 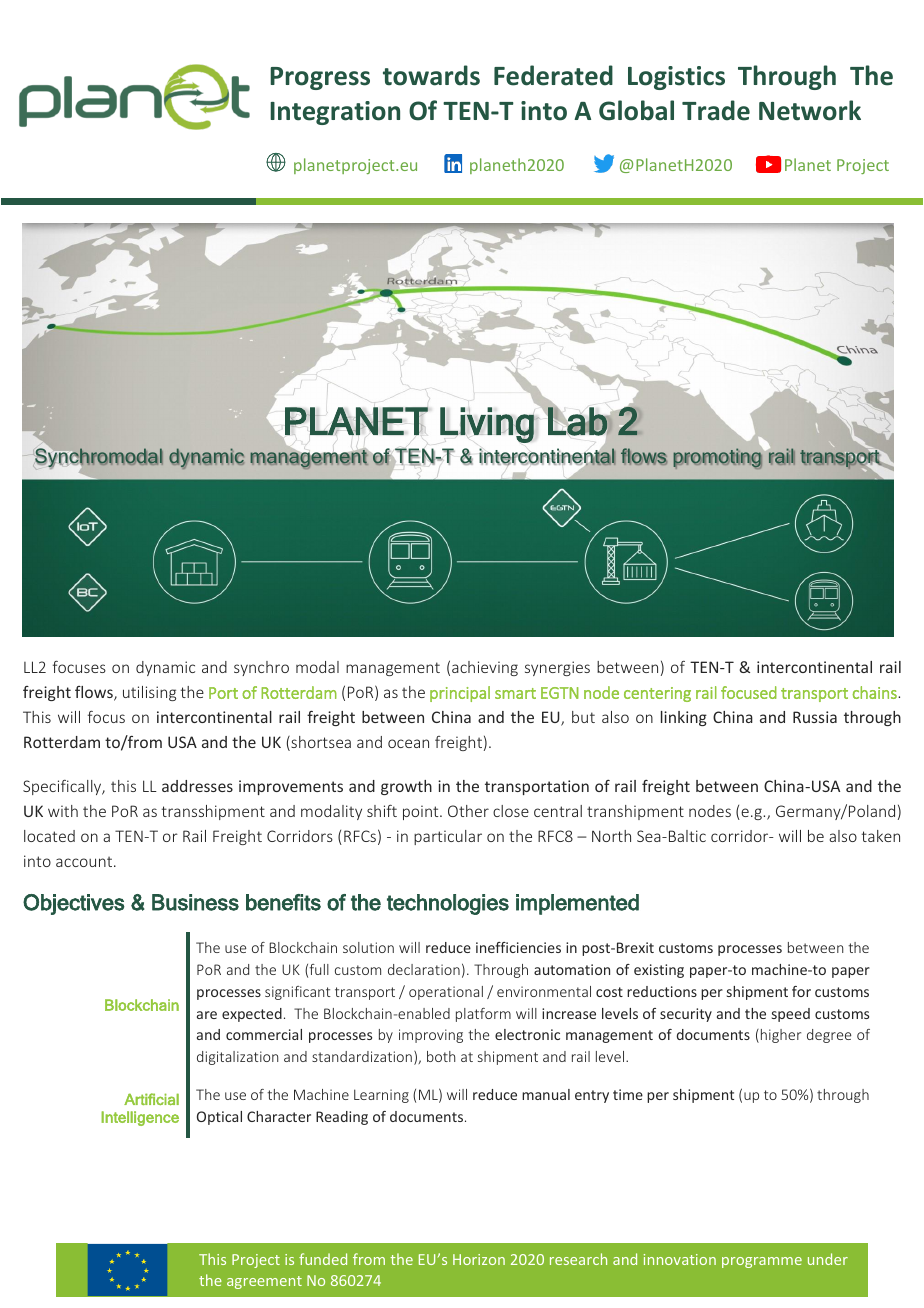 I want to click on promoting, so click(x=717, y=458).
